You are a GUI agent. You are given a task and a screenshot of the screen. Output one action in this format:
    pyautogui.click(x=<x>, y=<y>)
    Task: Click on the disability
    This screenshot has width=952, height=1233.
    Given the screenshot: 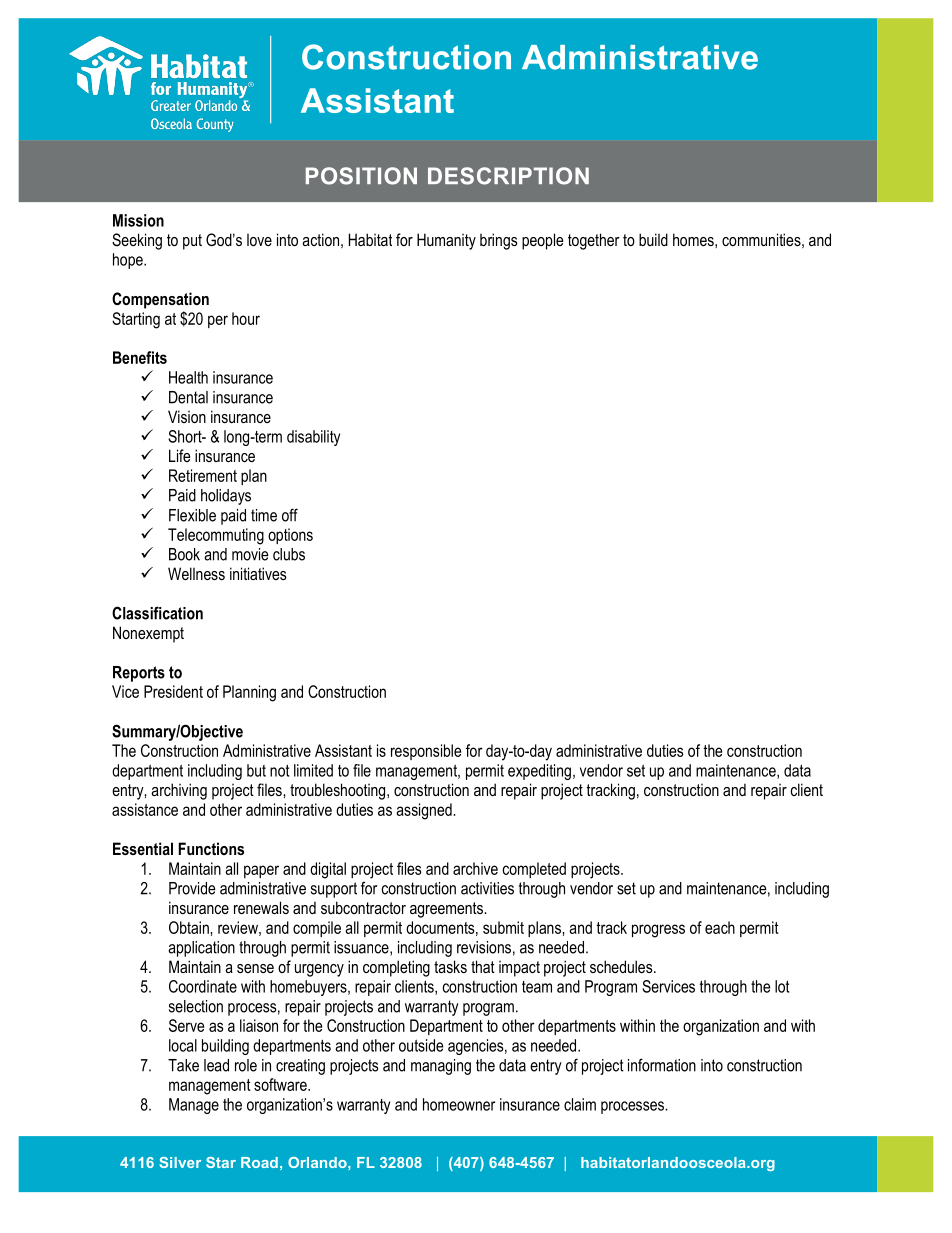 What is the action you would take?
    pyautogui.click(x=313, y=438)
